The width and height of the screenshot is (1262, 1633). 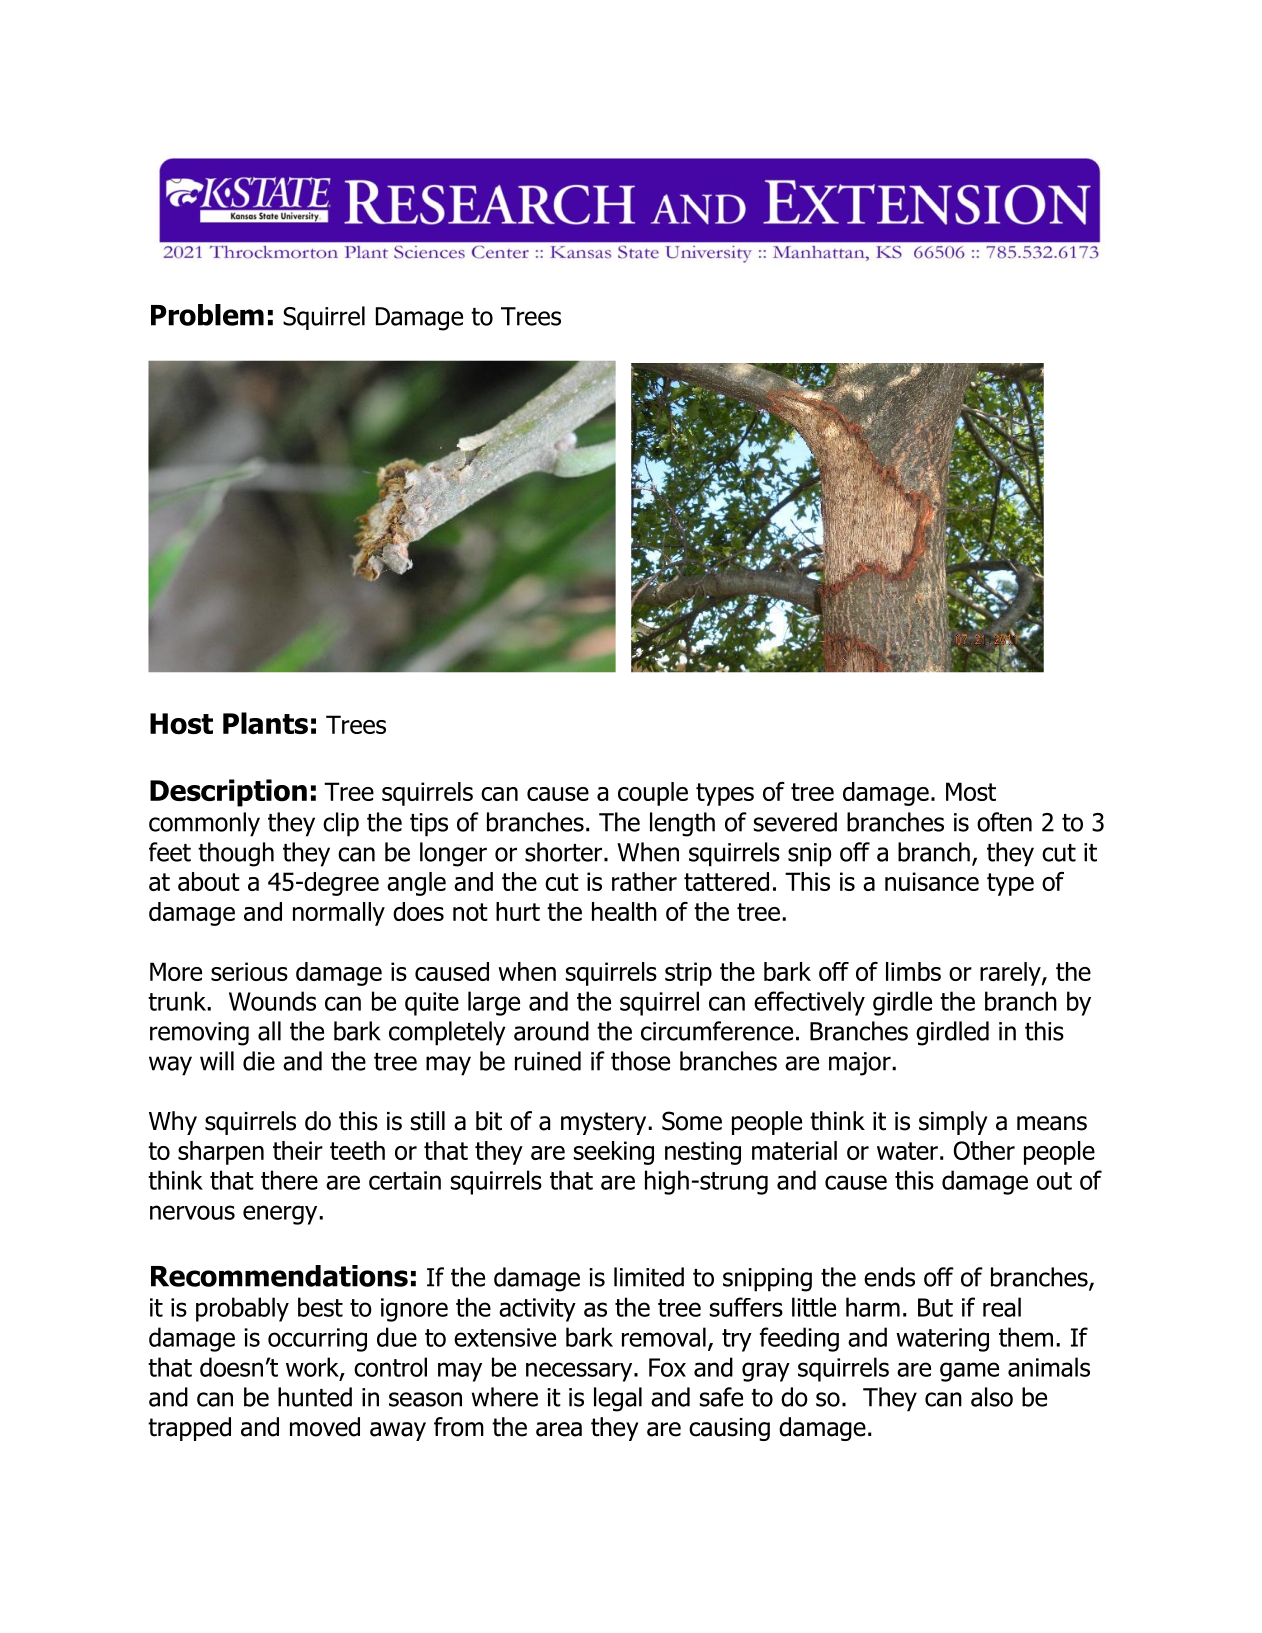 I want to click on hunted, so click(x=315, y=1397).
